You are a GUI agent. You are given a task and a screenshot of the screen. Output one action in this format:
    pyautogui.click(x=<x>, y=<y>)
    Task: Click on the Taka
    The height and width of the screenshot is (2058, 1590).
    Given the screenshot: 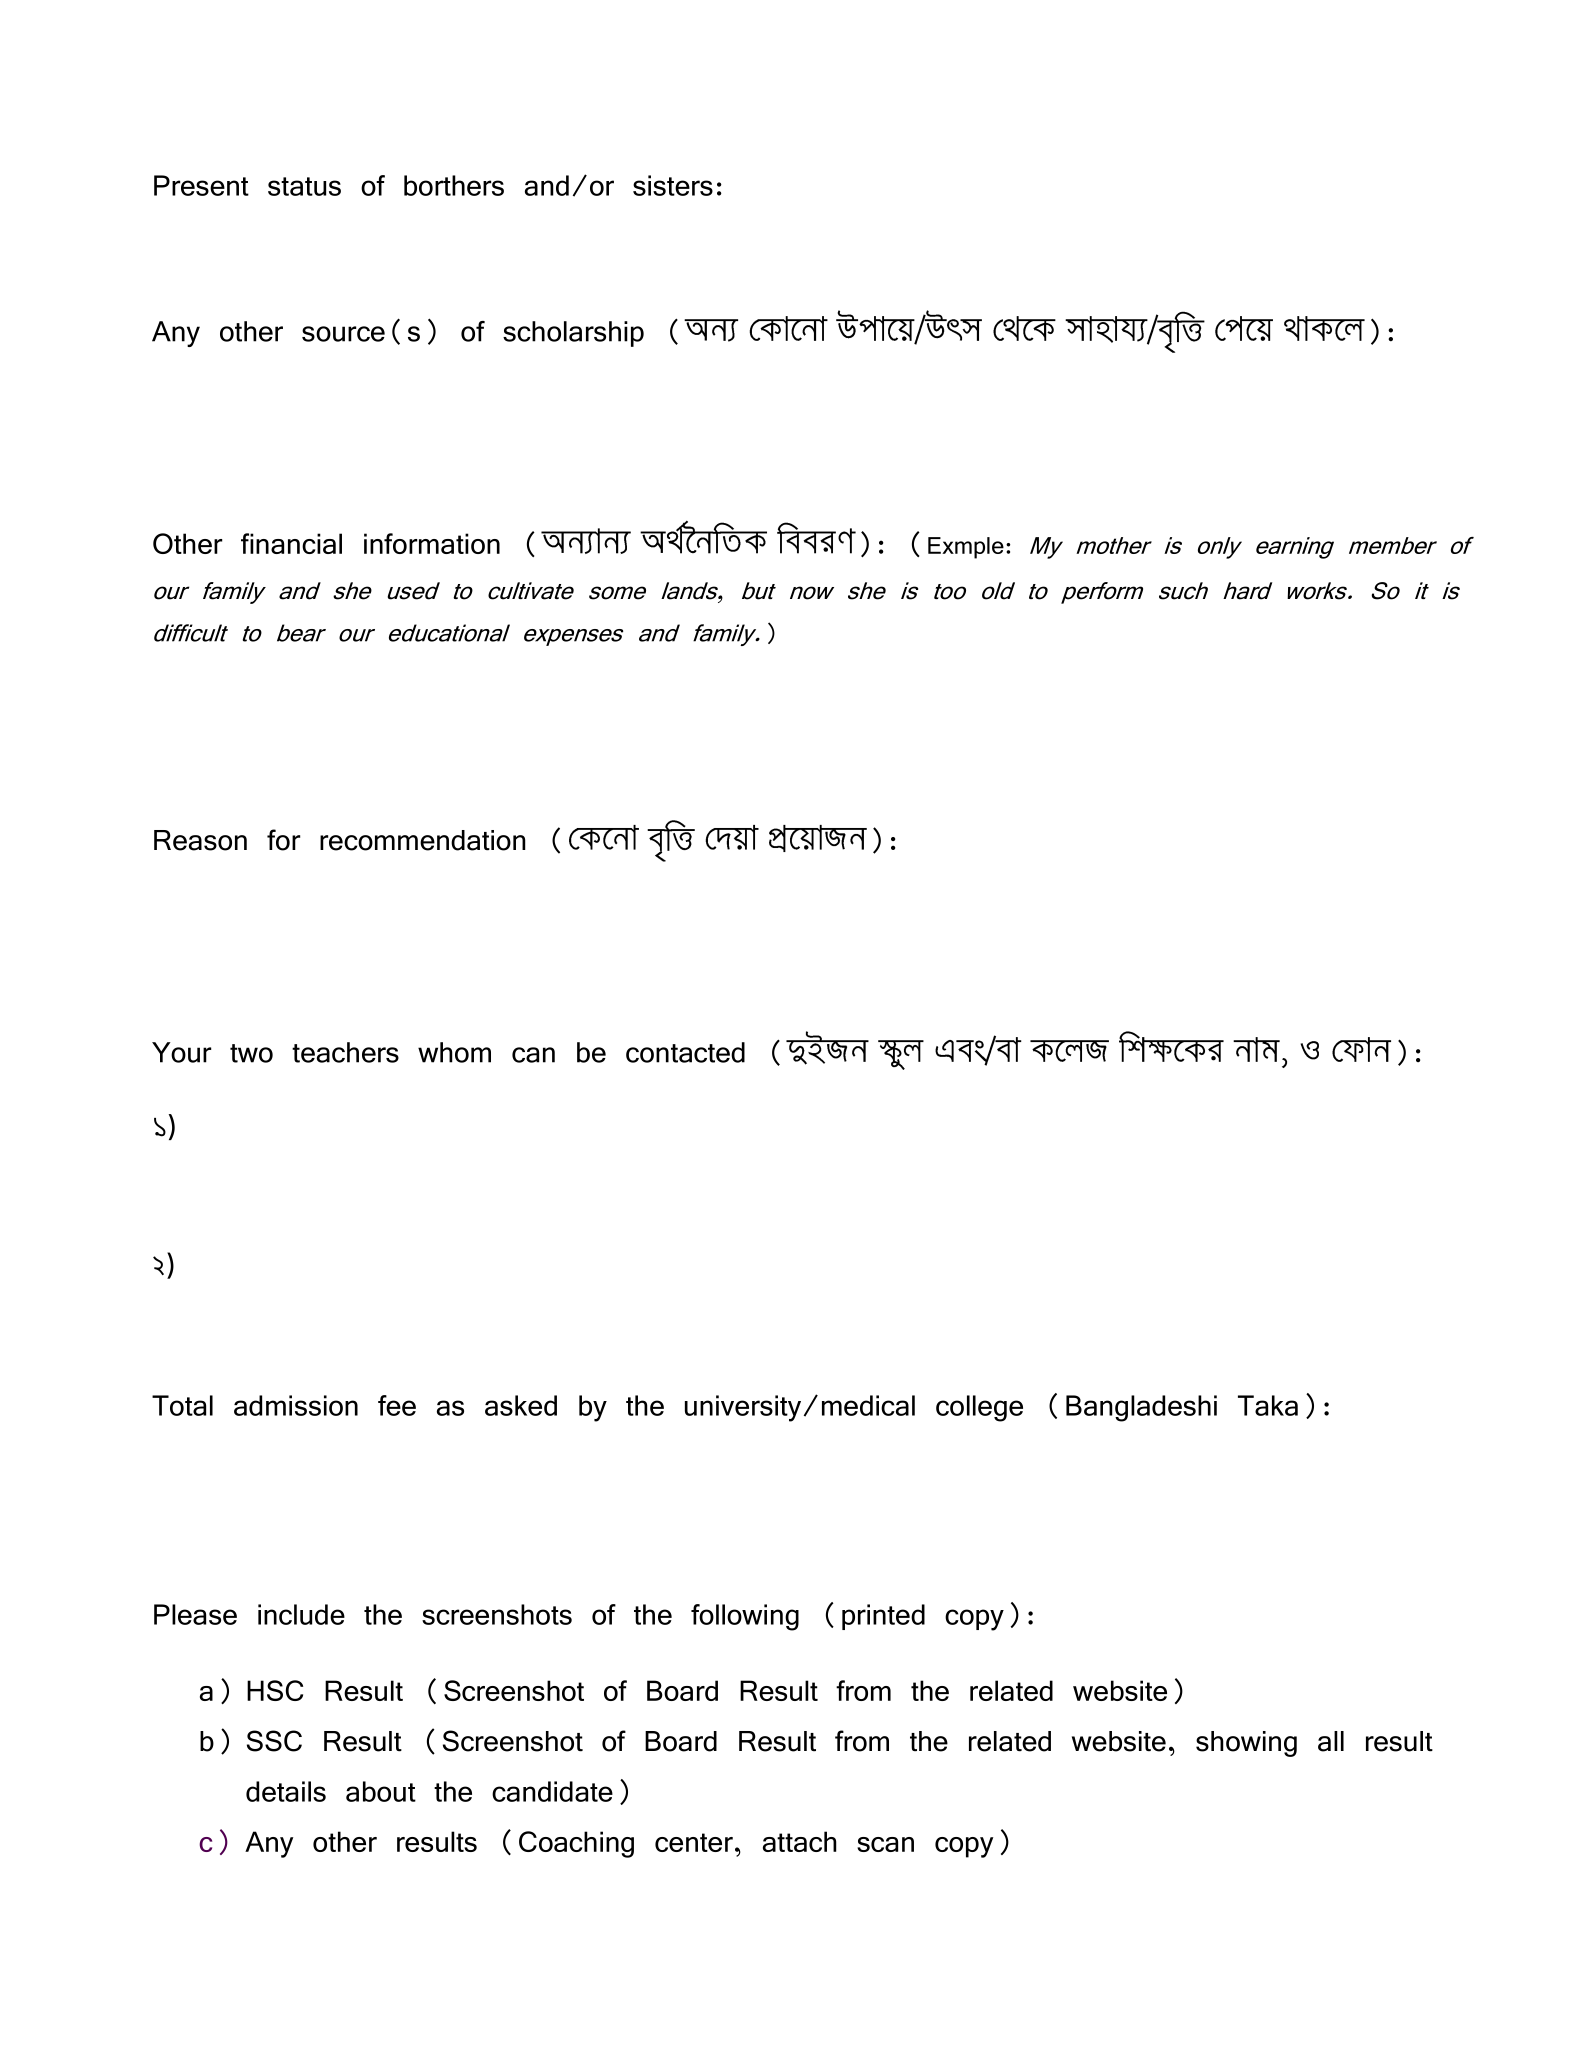 What is the action you would take?
    pyautogui.click(x=1268, y=1405)
